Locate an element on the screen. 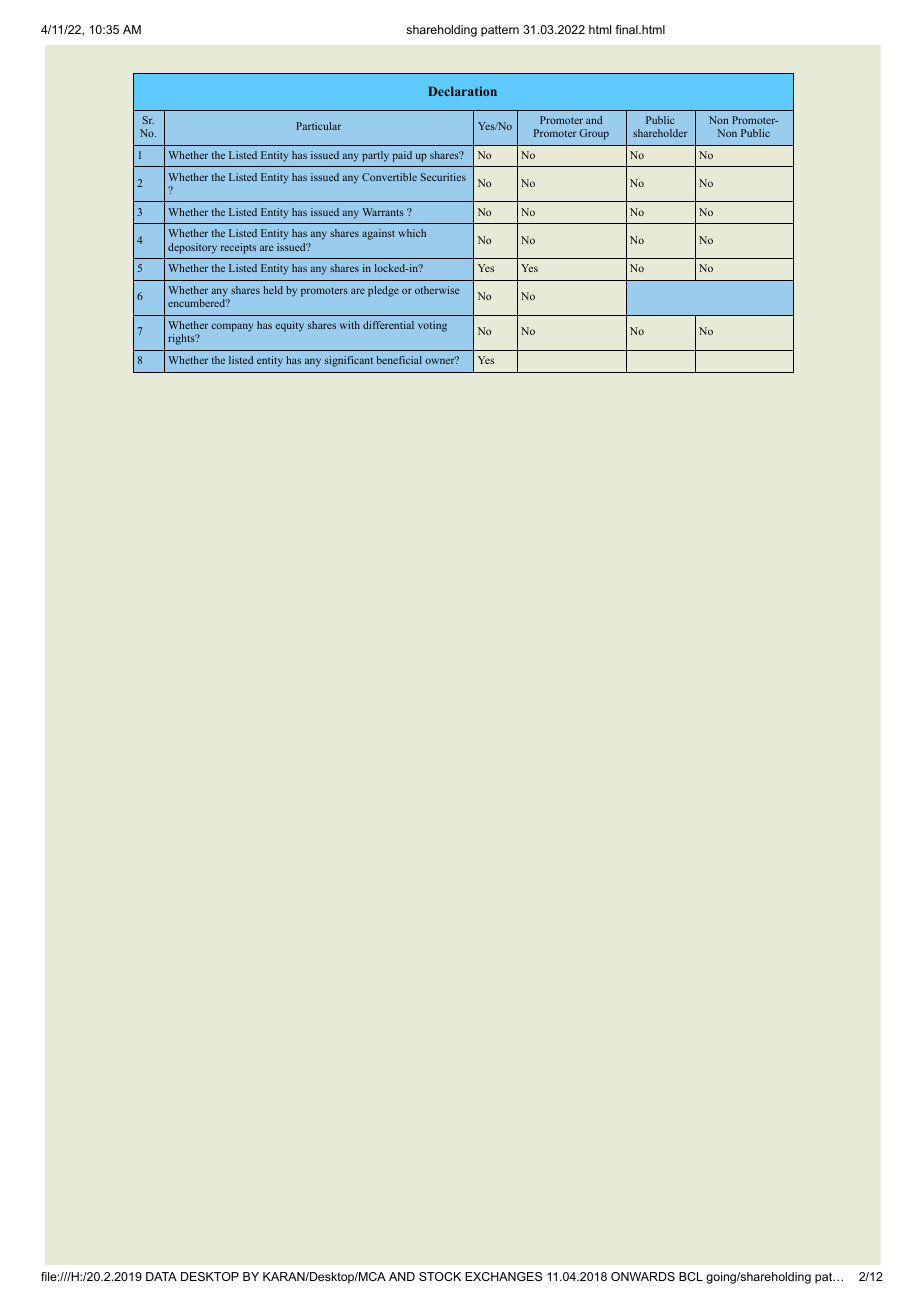  STOCK is located at coordinates (440, 1276).
